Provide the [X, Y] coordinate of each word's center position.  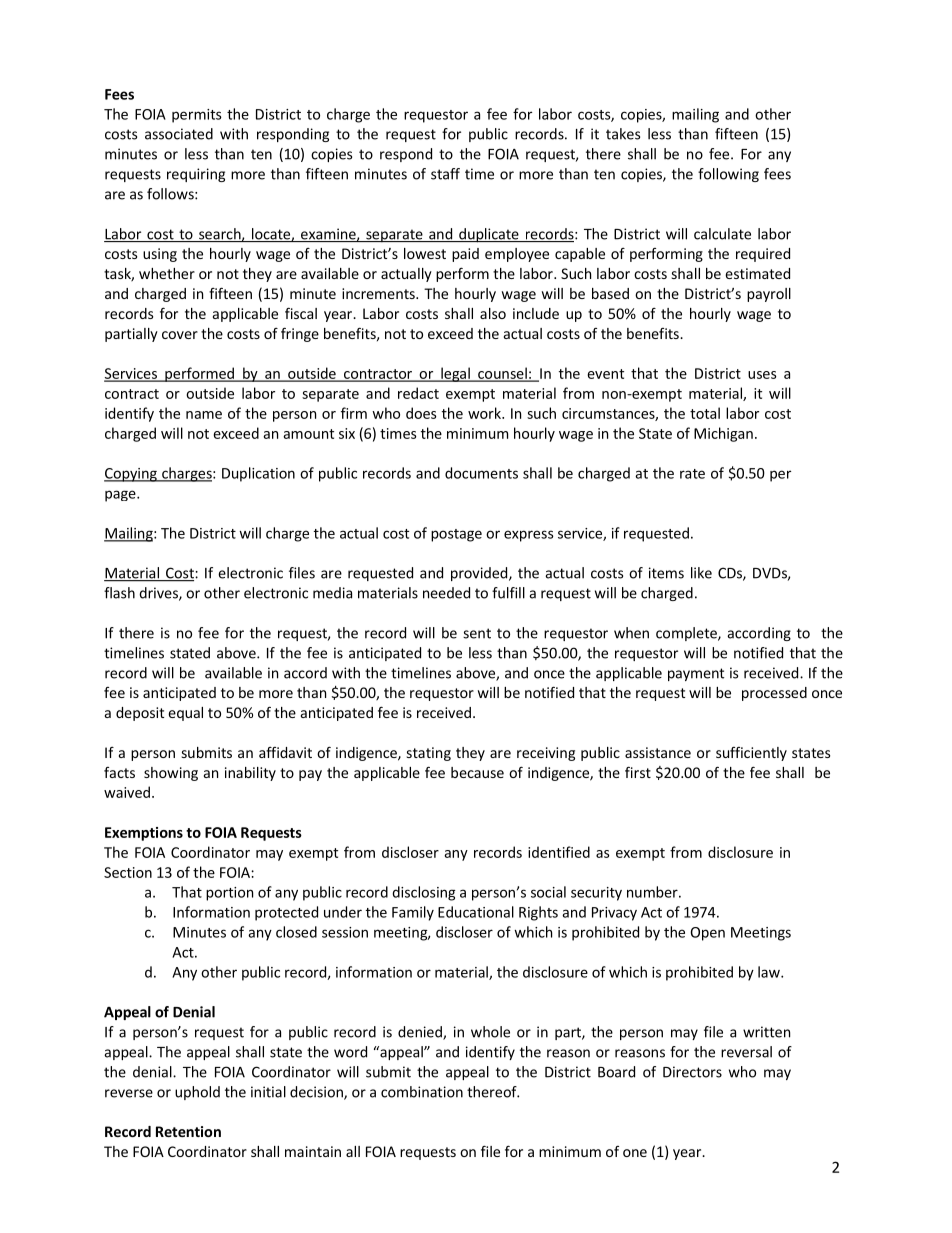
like [701, 573]
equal [185, 714]
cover [180, 335]
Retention [188, 1131]
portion [229, 894]
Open [708, 934]
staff [445, 174]
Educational [476, 912]
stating [429, 754]
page [121, 496]
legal [455, 374]
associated [179, 134]
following [728, 175]
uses [762, 375]
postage [456, 535]
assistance [658, 752]
